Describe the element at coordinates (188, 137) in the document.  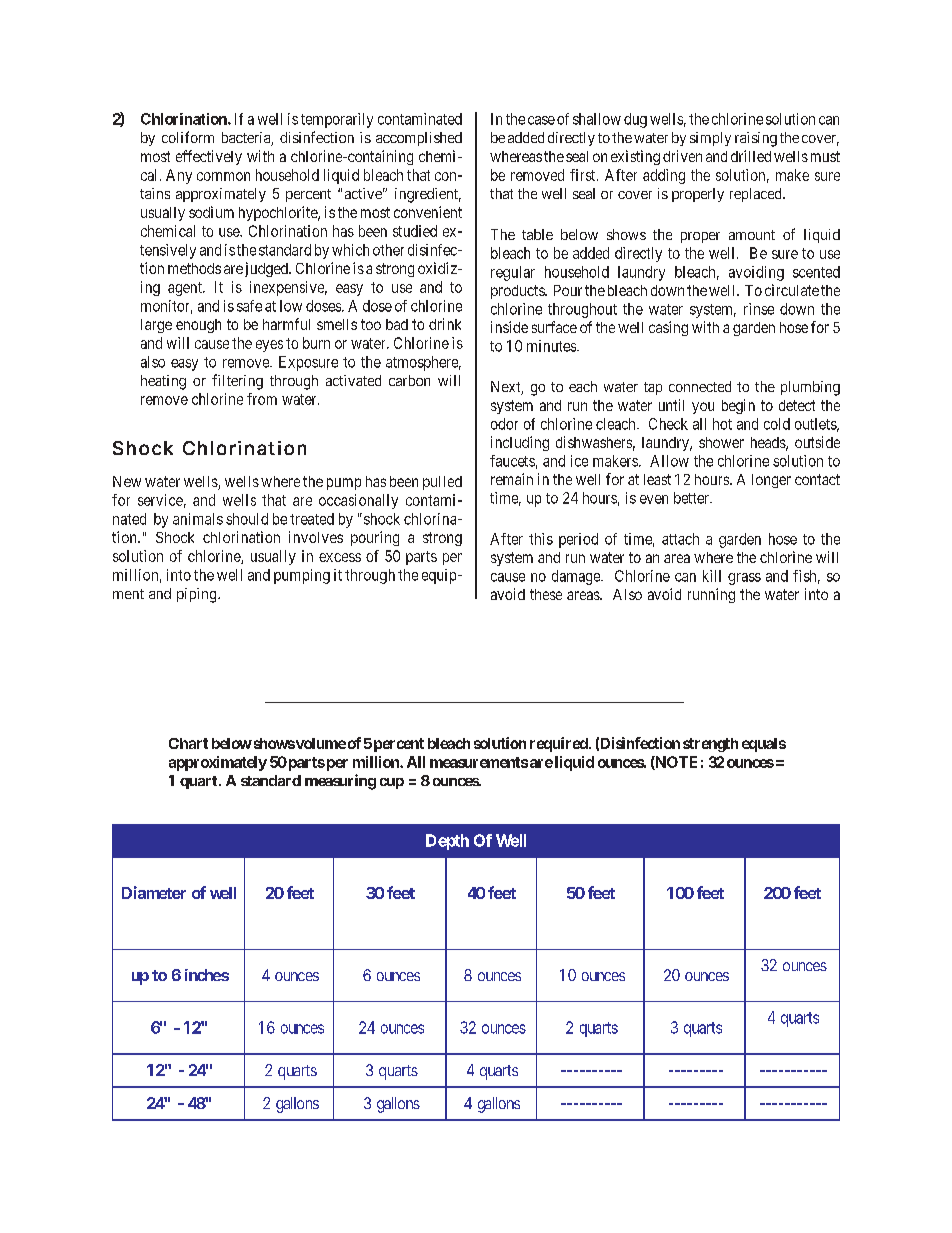
I see `coliform` at that location.
